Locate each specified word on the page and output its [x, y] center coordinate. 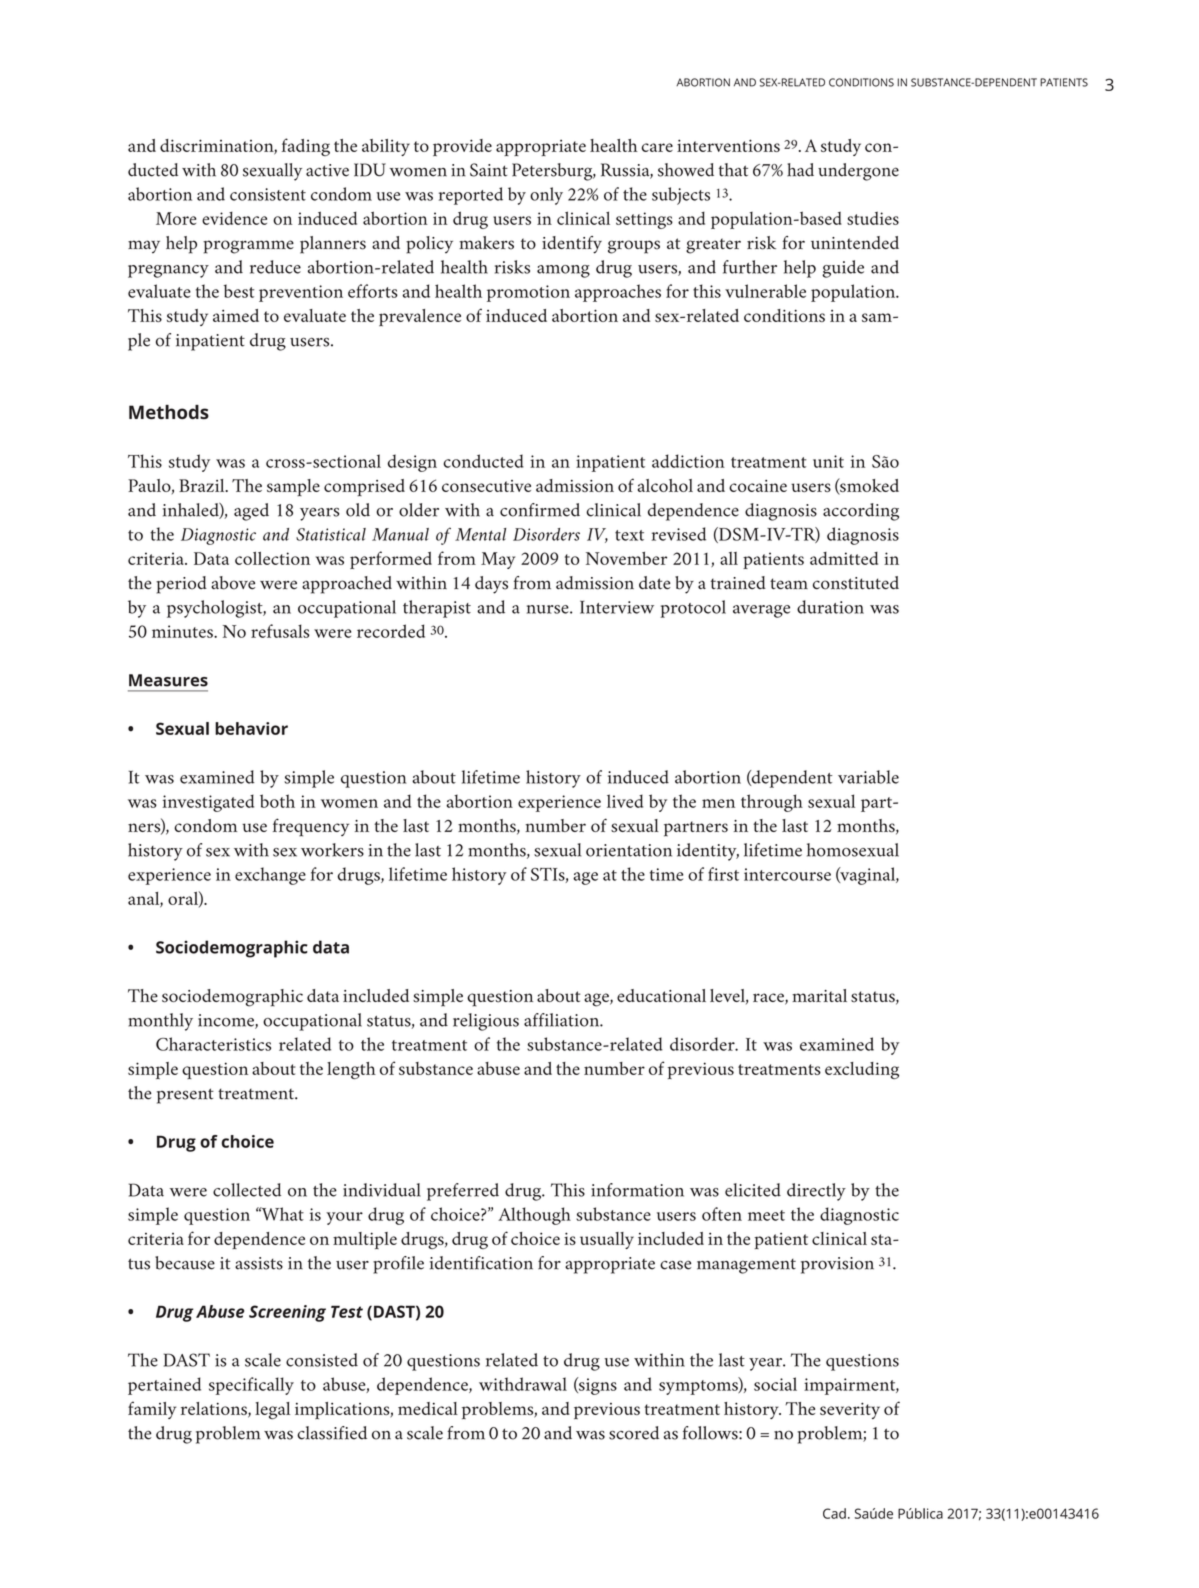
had [800, 170]
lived [625, 801]
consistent [268, 194]
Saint [489, 170]
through [772, 803]
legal [272, 1411]
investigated [208, 803]
